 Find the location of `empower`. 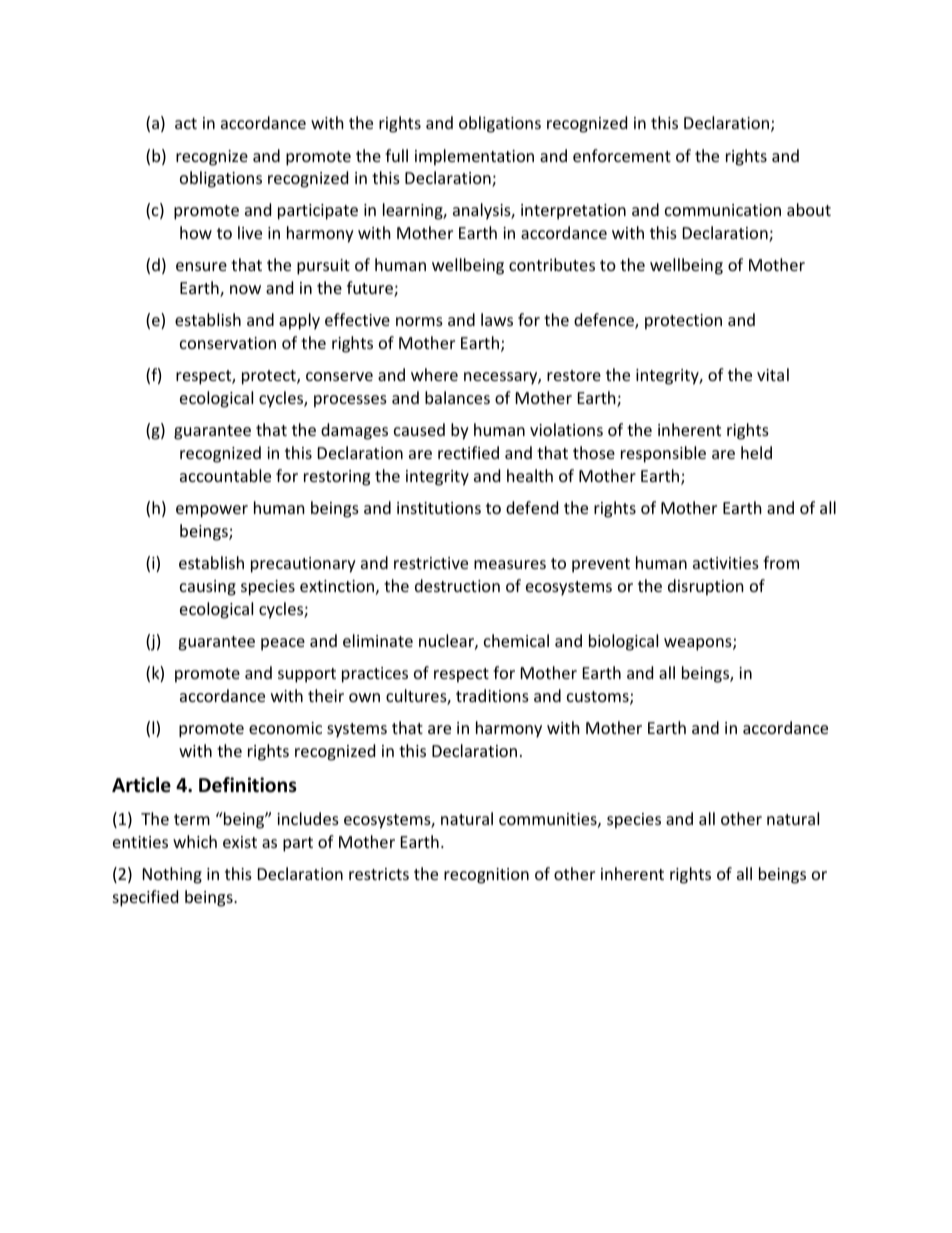

empower is located at coordinates (212, 511).
